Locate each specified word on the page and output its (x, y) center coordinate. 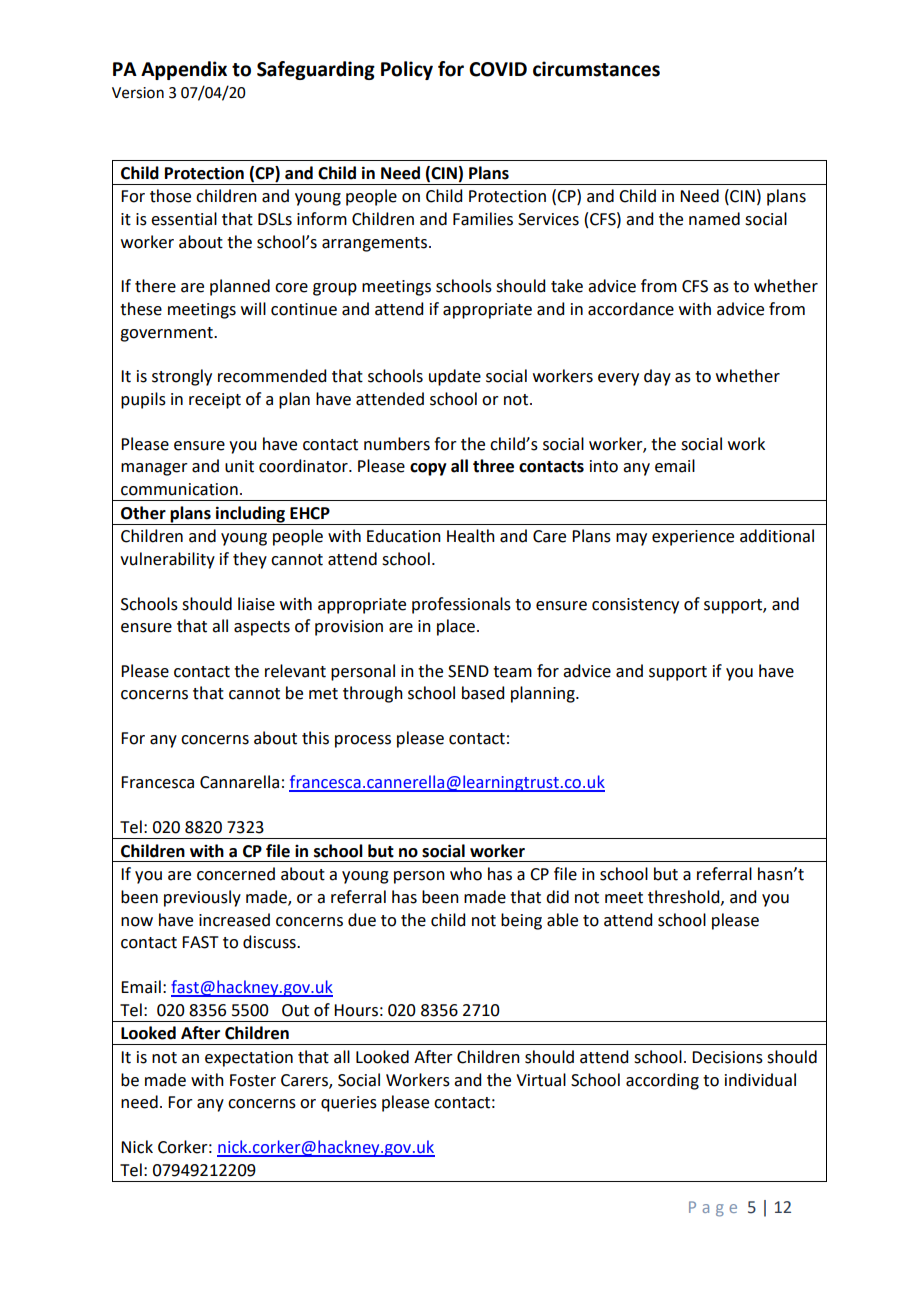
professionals (461, 605)
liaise (256, 604)
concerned (236, 874)
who (466, 874)
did (557, 897)
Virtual (541, 1080)
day (657, 377)
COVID (498, 69)
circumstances (596, 69)
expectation (249, 1059)
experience (693, 538)
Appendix (184, 70)
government (167, 334)
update (455, 377)
